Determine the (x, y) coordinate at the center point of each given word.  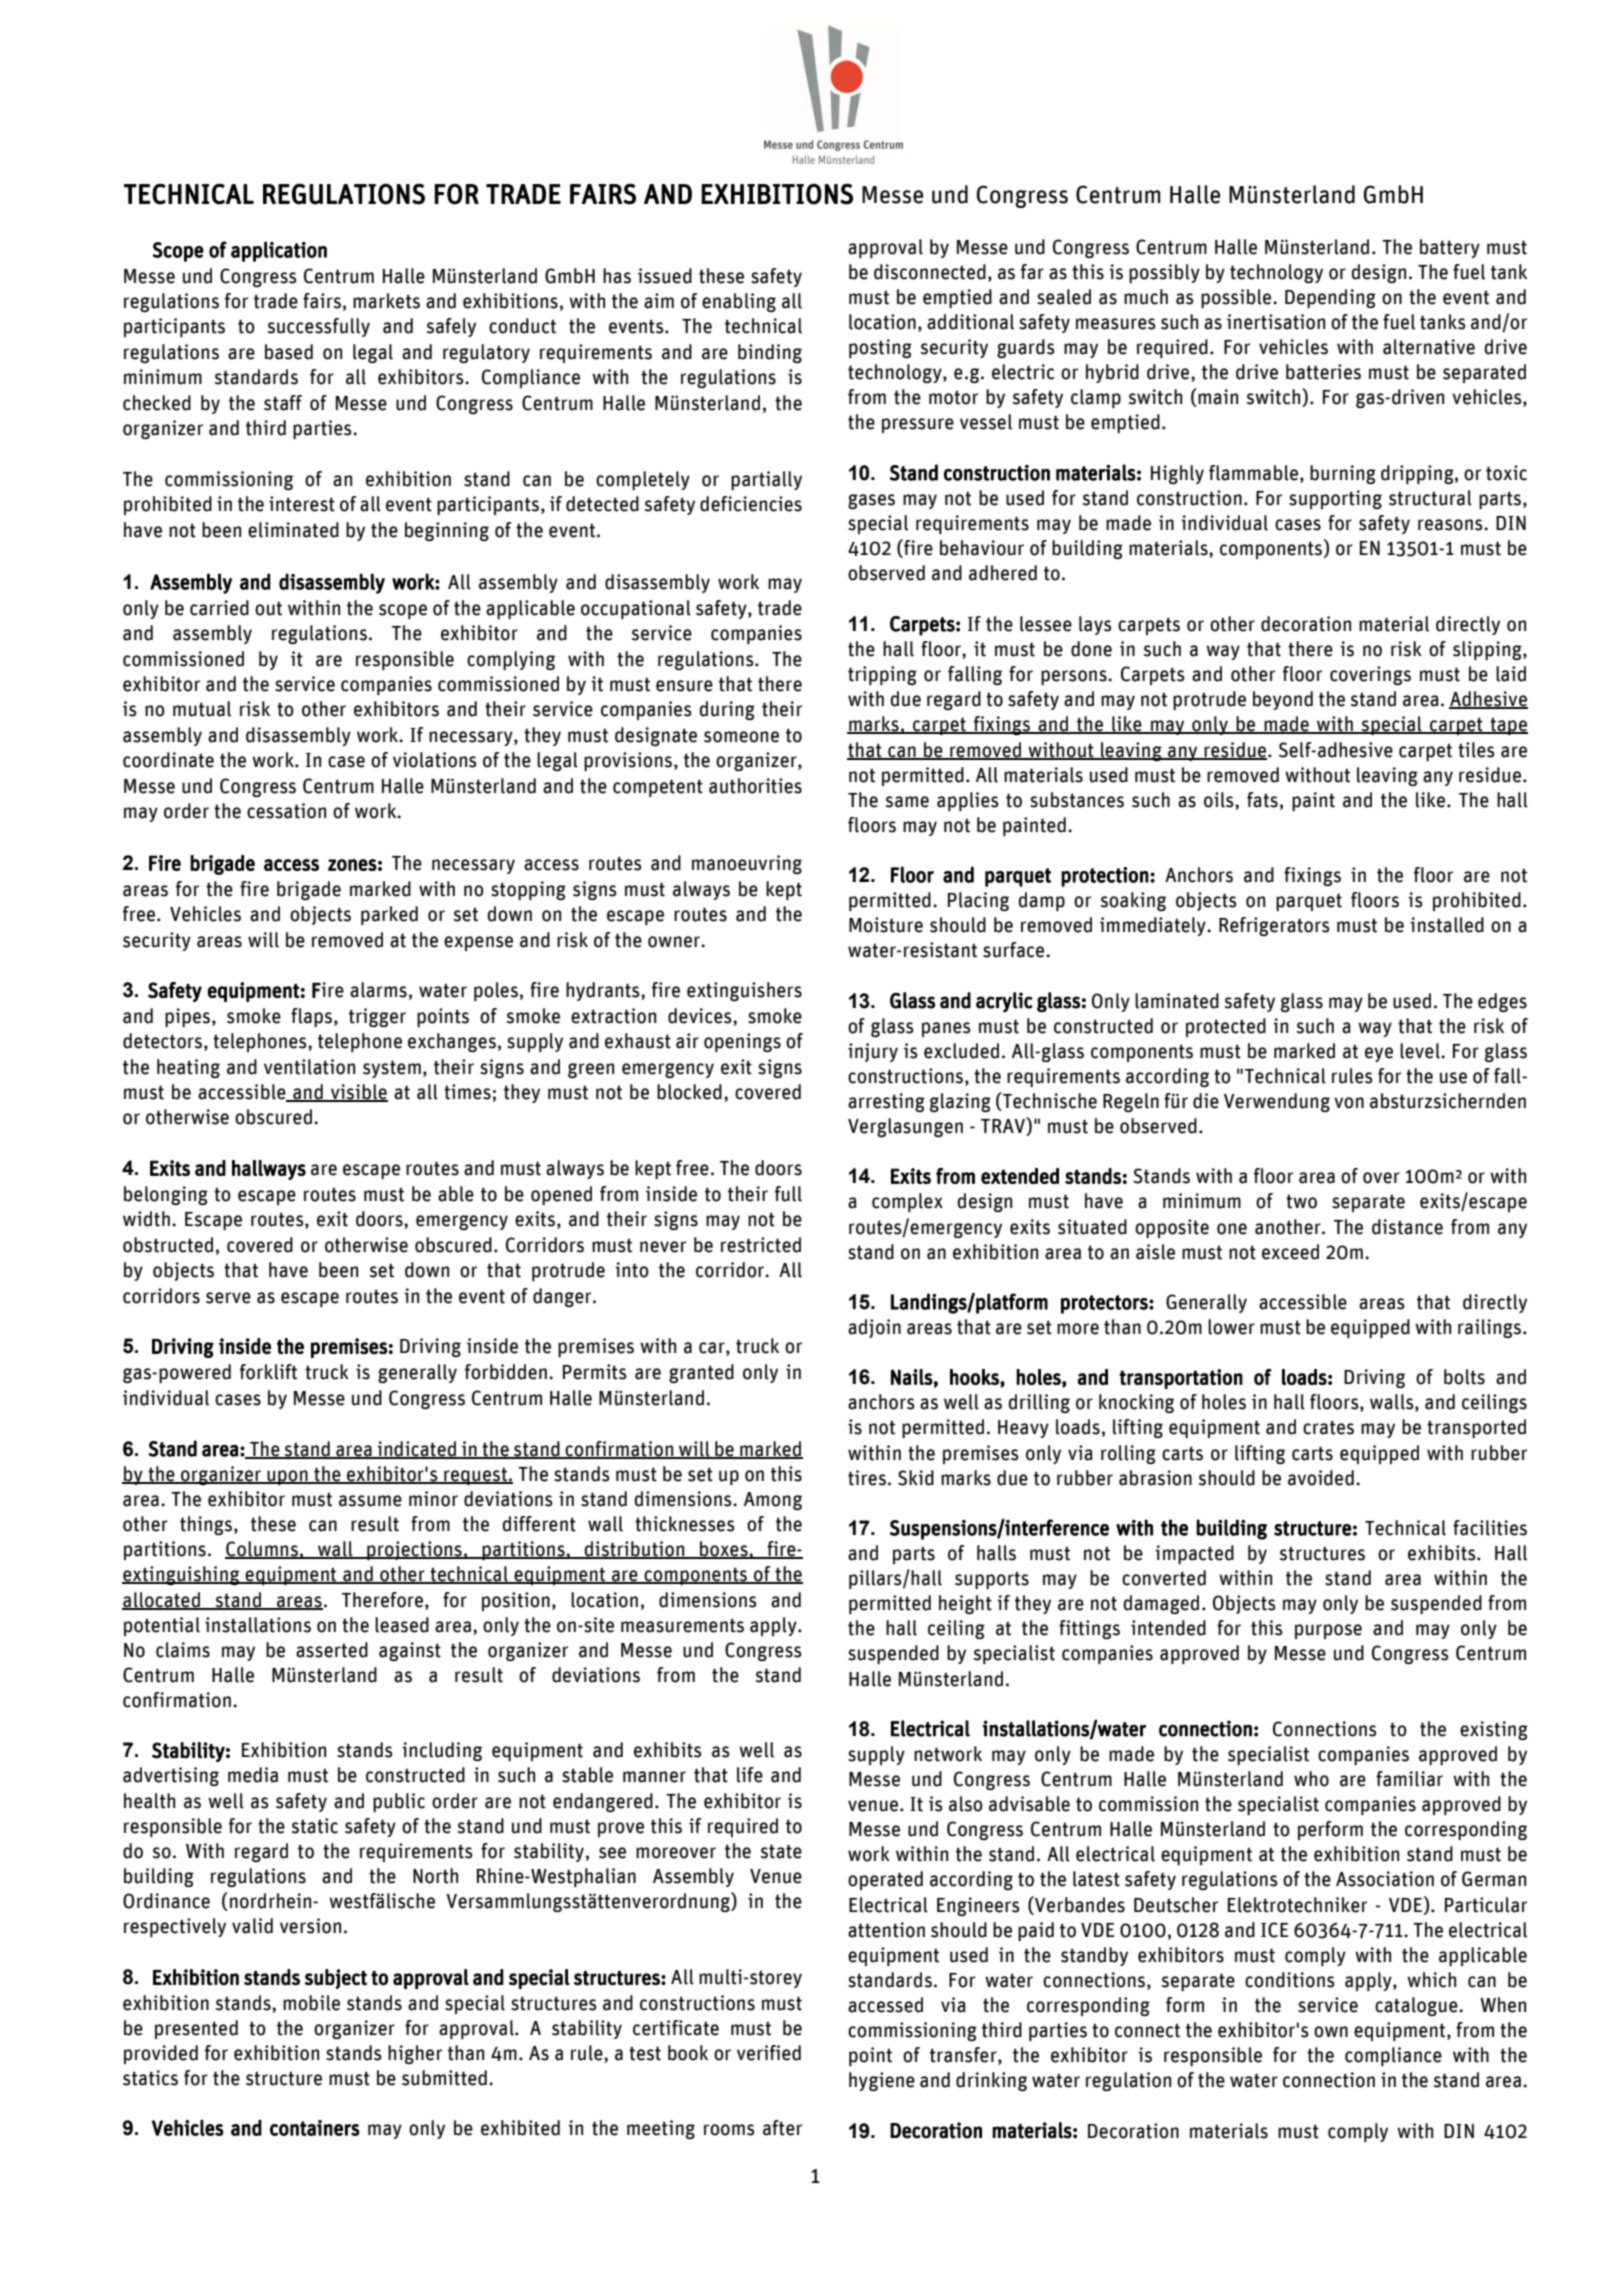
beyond (1283, 700)
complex (907, 1202)
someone (741, 737)
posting (880, 348)
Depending (1330, 298)
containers (315, 2128)
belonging (166, 1195)
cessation (286, 811)
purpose (1328, 1631)
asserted (332, 1650)
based (289, 352)
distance (1407, 1227)
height (965, 1604)
